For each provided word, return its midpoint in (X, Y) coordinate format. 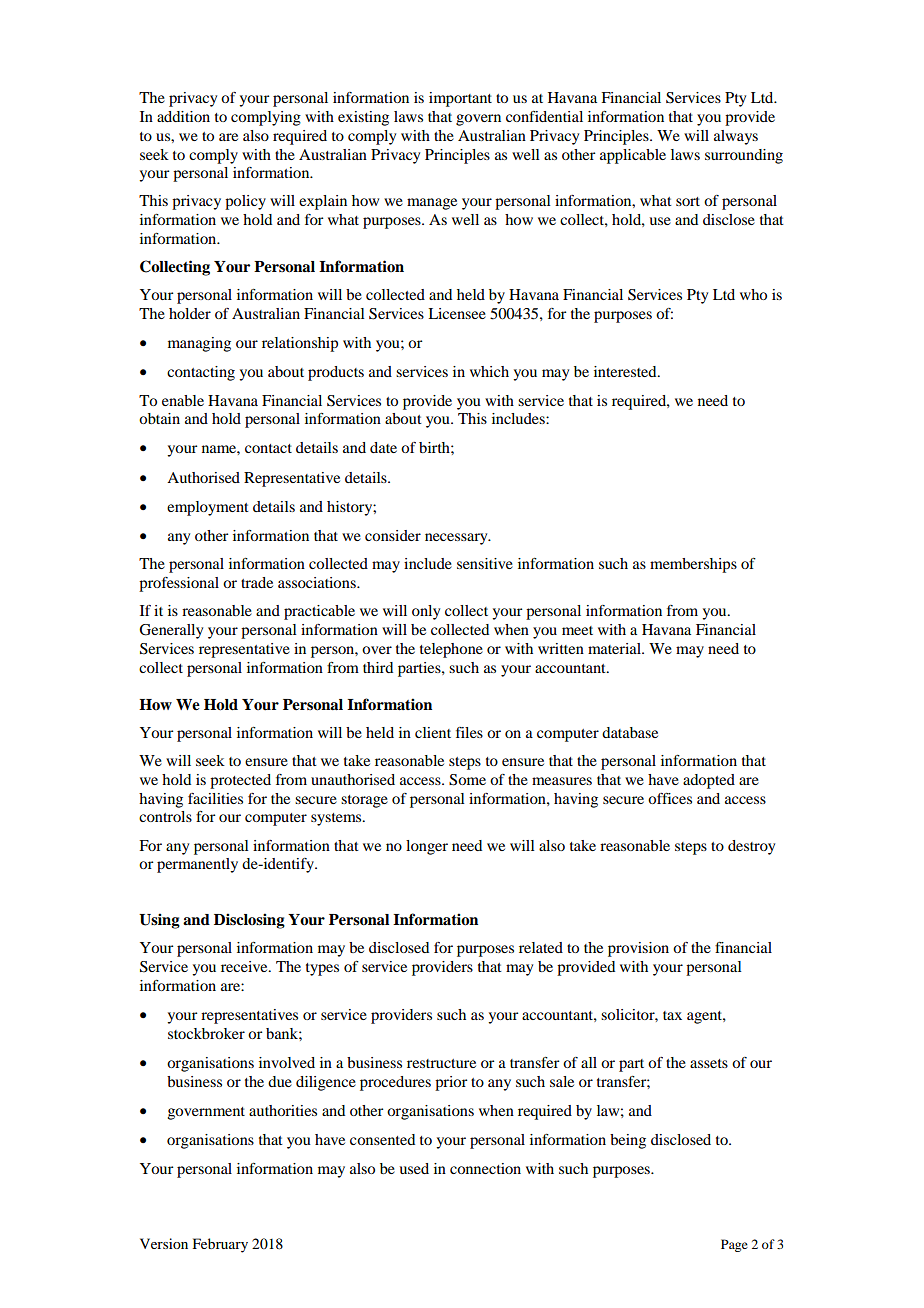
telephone (451, 650)
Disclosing (249, 921)
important (460, 99)
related (541, 947)
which (489, 371)
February (220, 1245)
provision (638, 949)
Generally (171, 631)
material (615, 648)
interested (626, 371)
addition (183, 116)
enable (183, 400)
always (736, 137)
